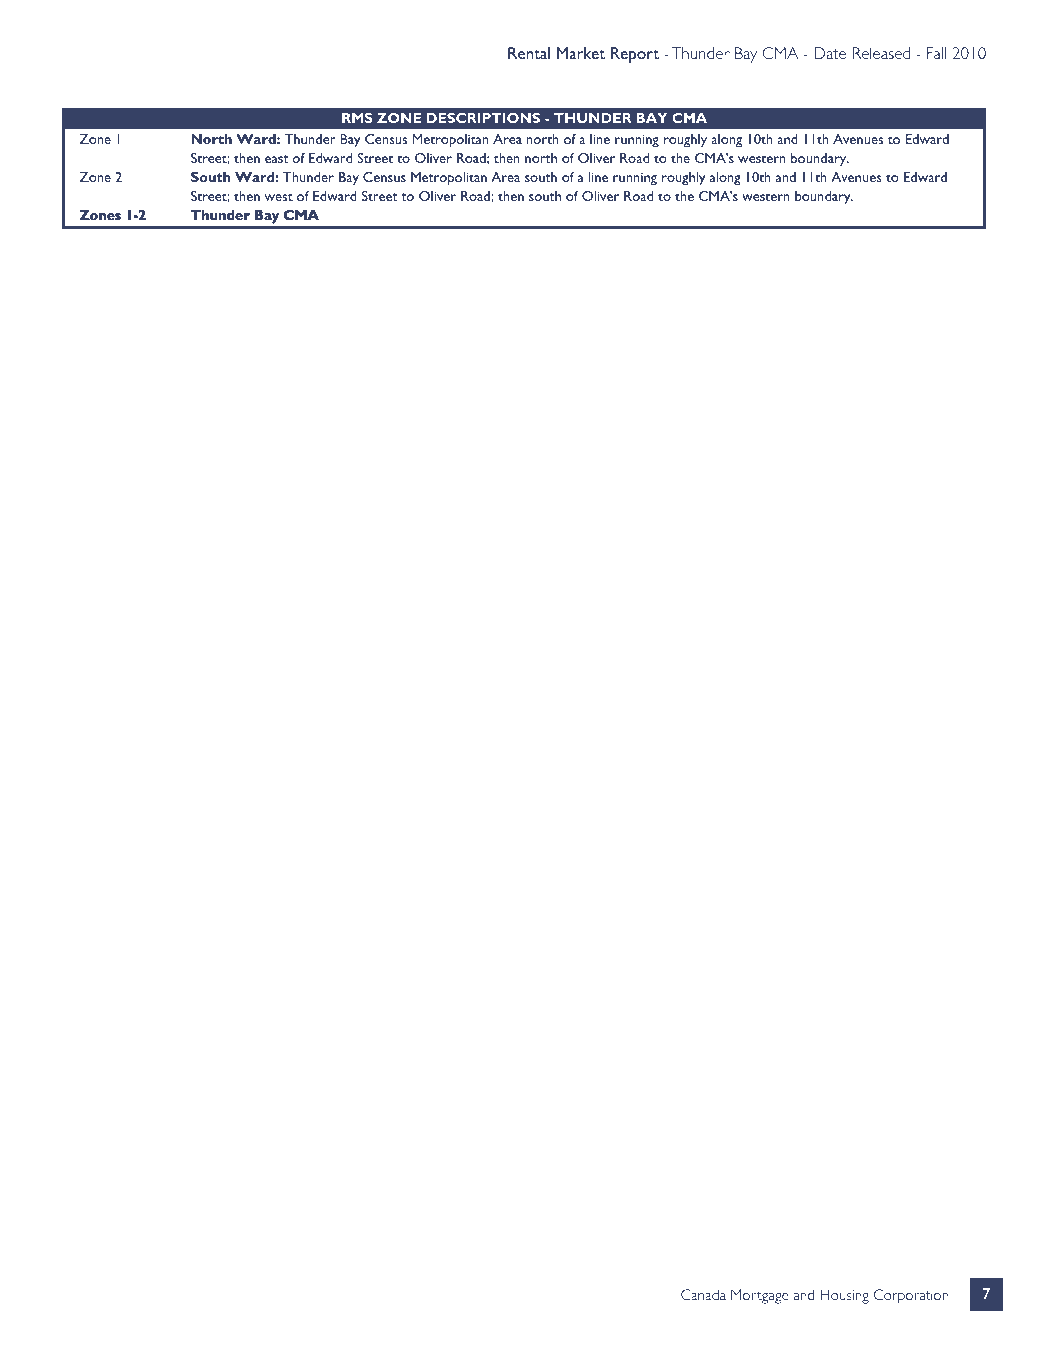 This screenshot has width=1048, height=1356. I want to click on Released, so click(881, 53).
